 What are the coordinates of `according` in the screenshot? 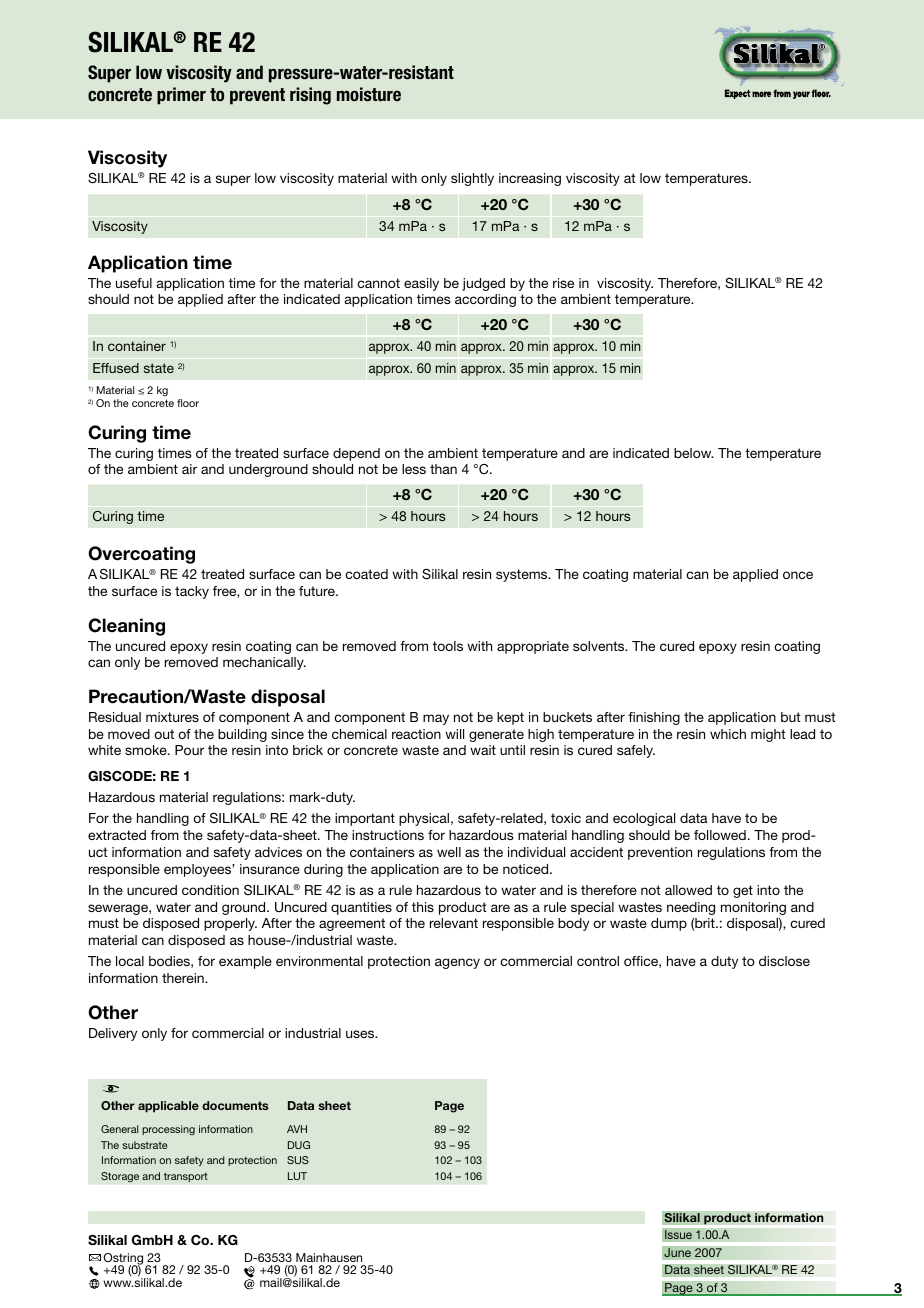 It's located at (485, 300).
